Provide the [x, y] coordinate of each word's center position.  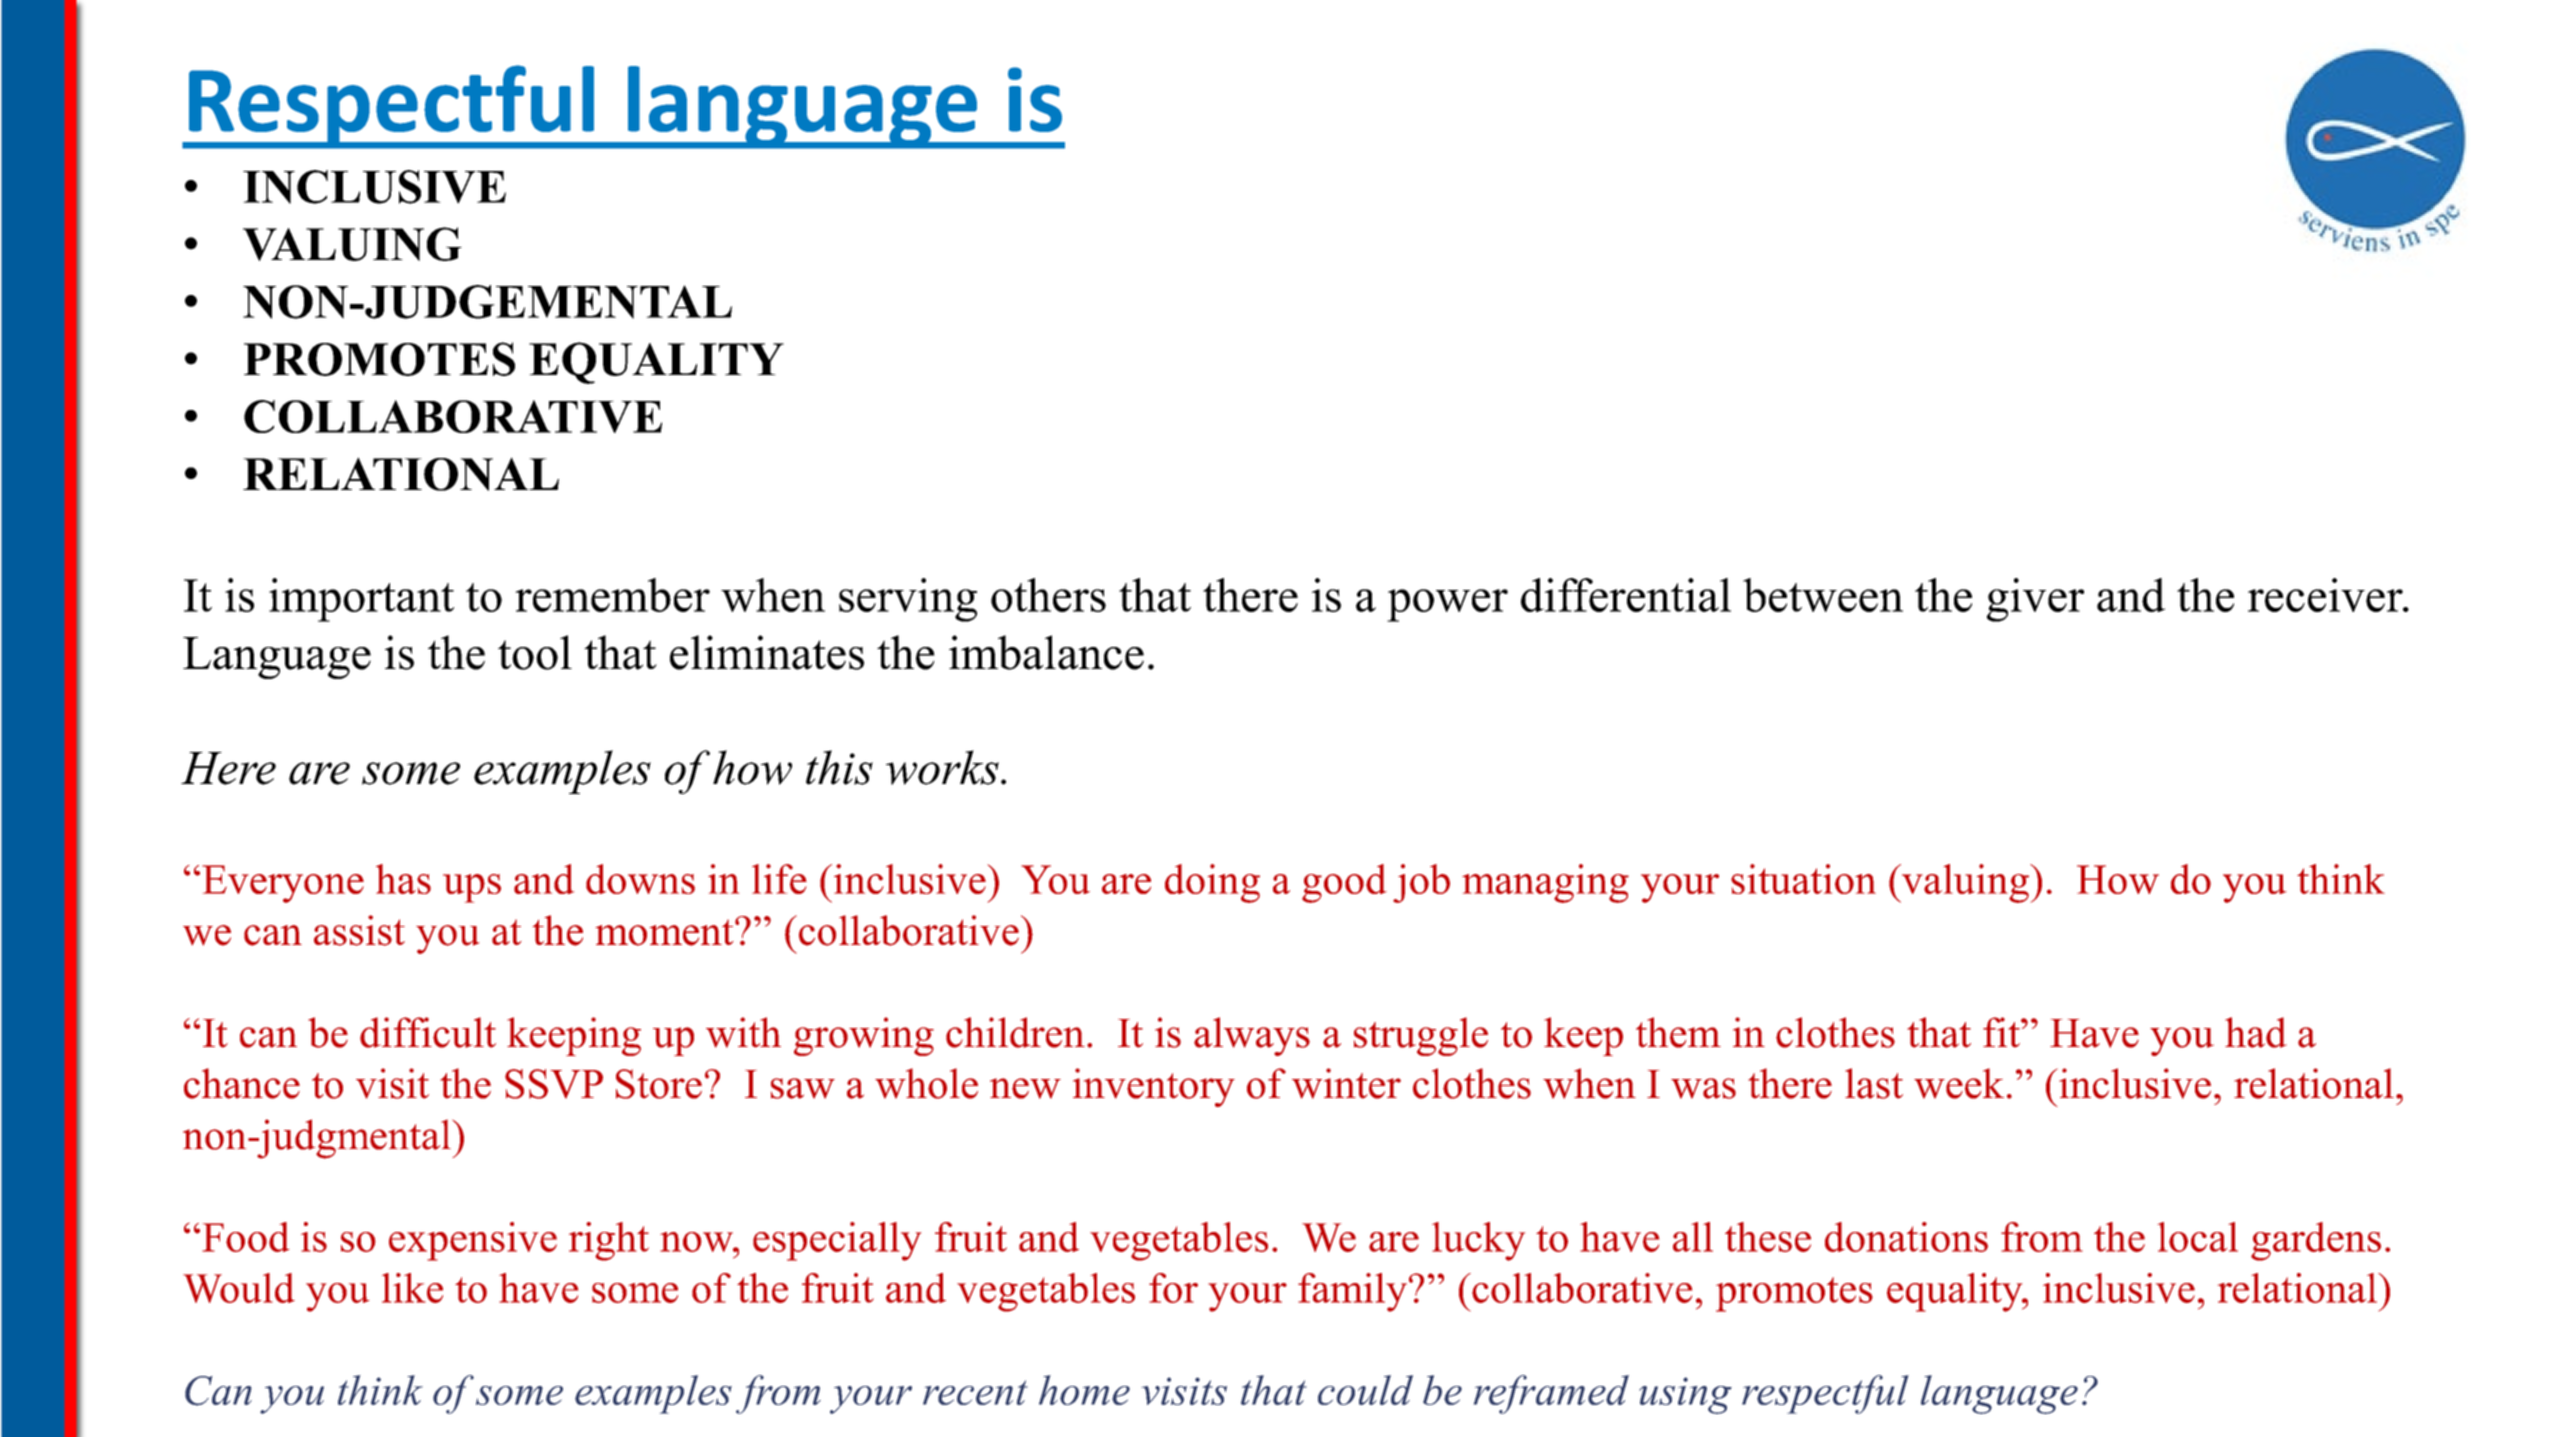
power [1447, 605]
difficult [428, 1032]
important [361, 600]
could [1365, 1390]
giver [2035, 600]
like [412, 1288]
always [1252, 1036]
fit [2002, 1032]
